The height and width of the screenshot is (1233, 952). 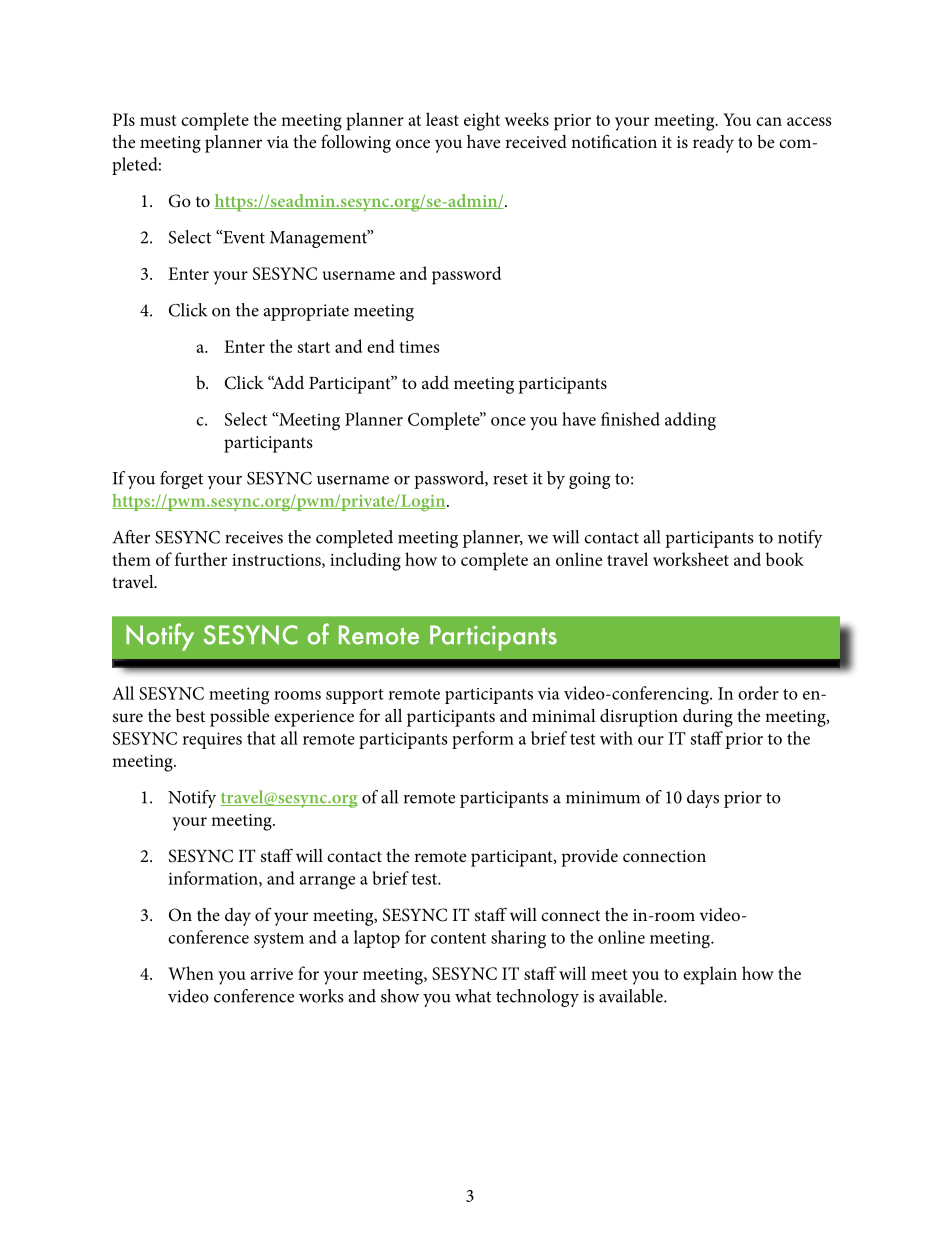 I want to click on days, so click(x=703, y=799).
